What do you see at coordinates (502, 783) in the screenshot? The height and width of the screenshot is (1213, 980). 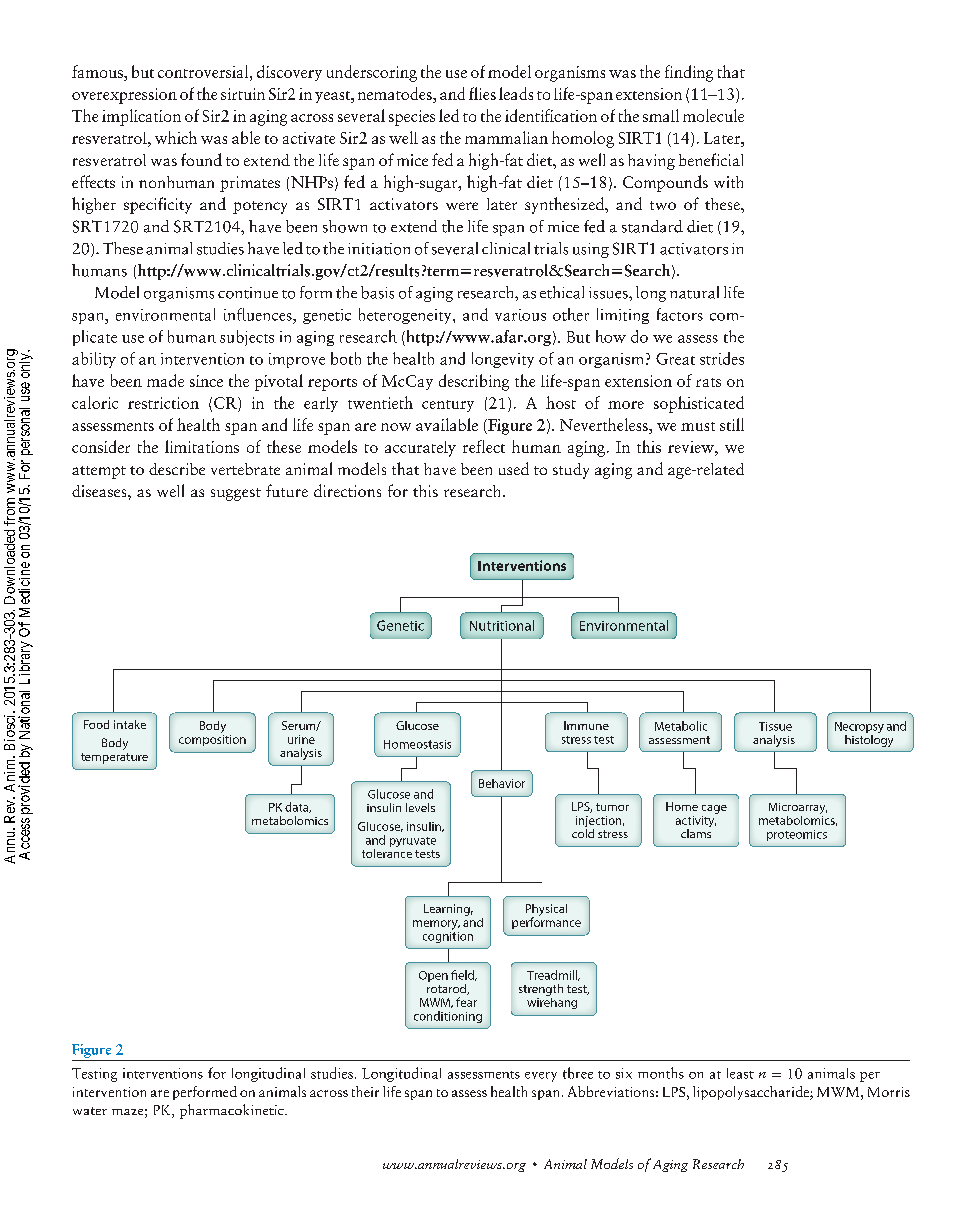 I see `Behavior` at bounding box center [502, 783].
